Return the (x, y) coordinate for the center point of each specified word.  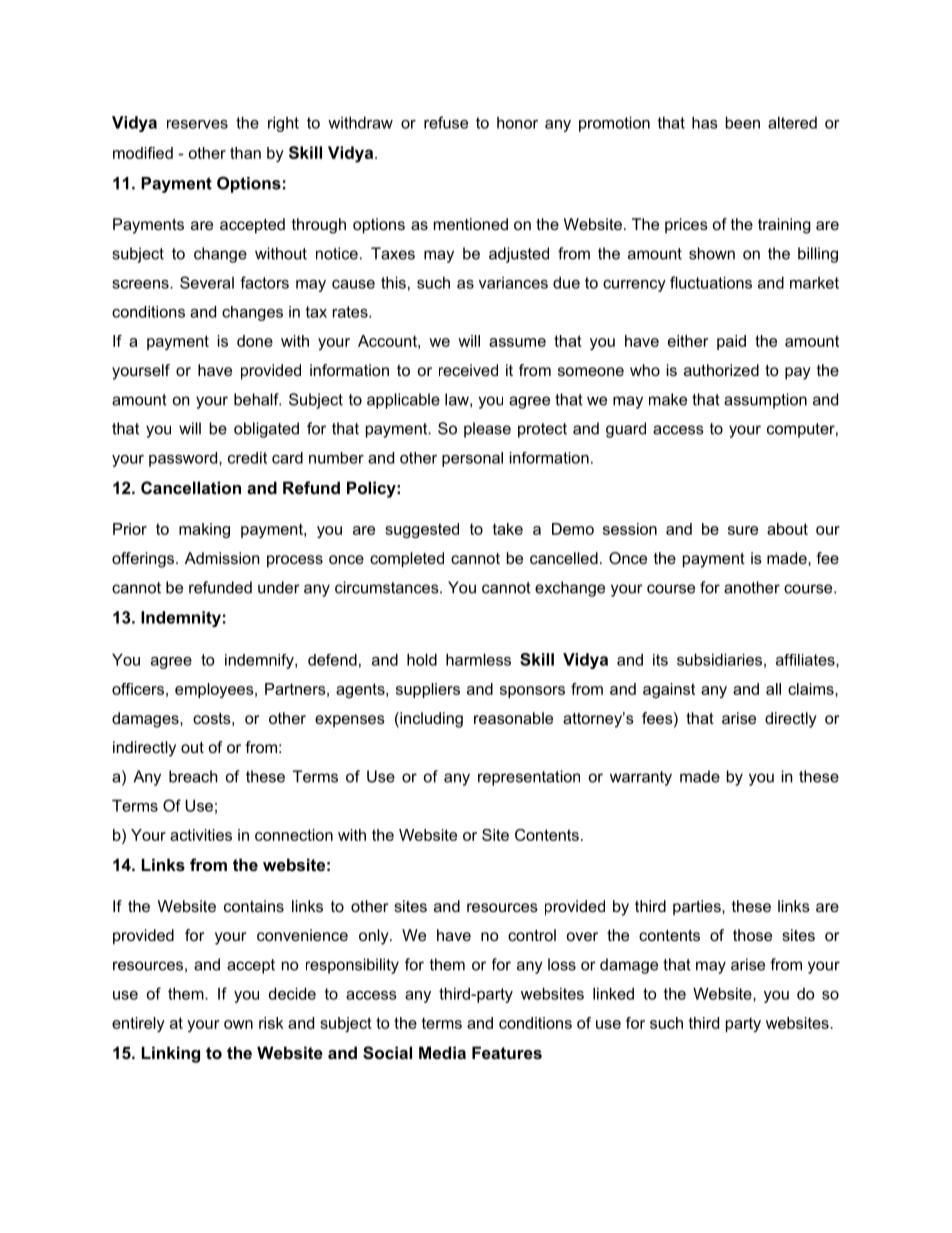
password (183, 459)
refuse (446, 122)
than (245, 153)
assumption (765, 401)
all (773, 689)
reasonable (513, 718)
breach (193, 776)
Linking (171, 1054)
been (743, 122)
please (487, 430)
